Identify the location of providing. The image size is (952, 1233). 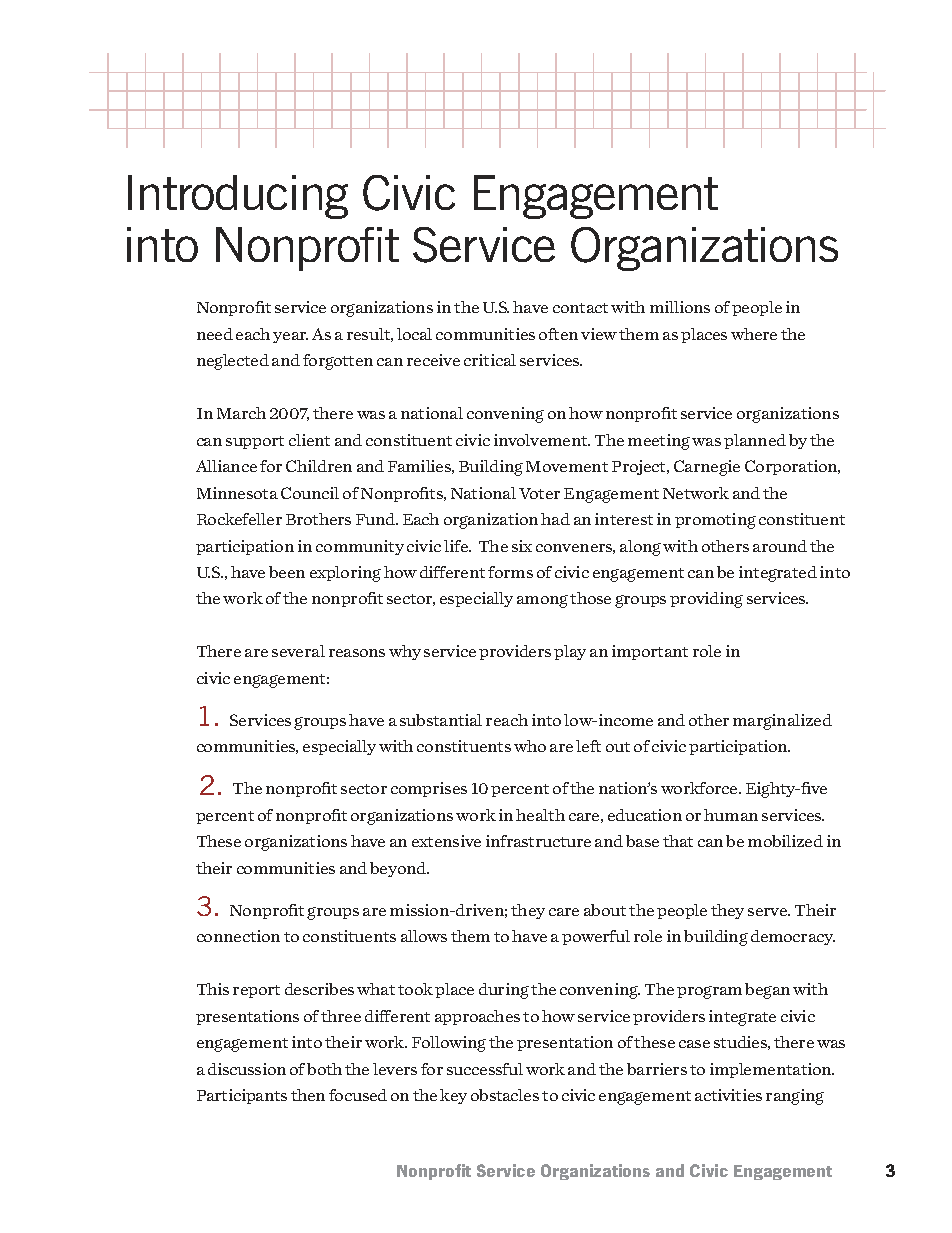
(706, 600).
